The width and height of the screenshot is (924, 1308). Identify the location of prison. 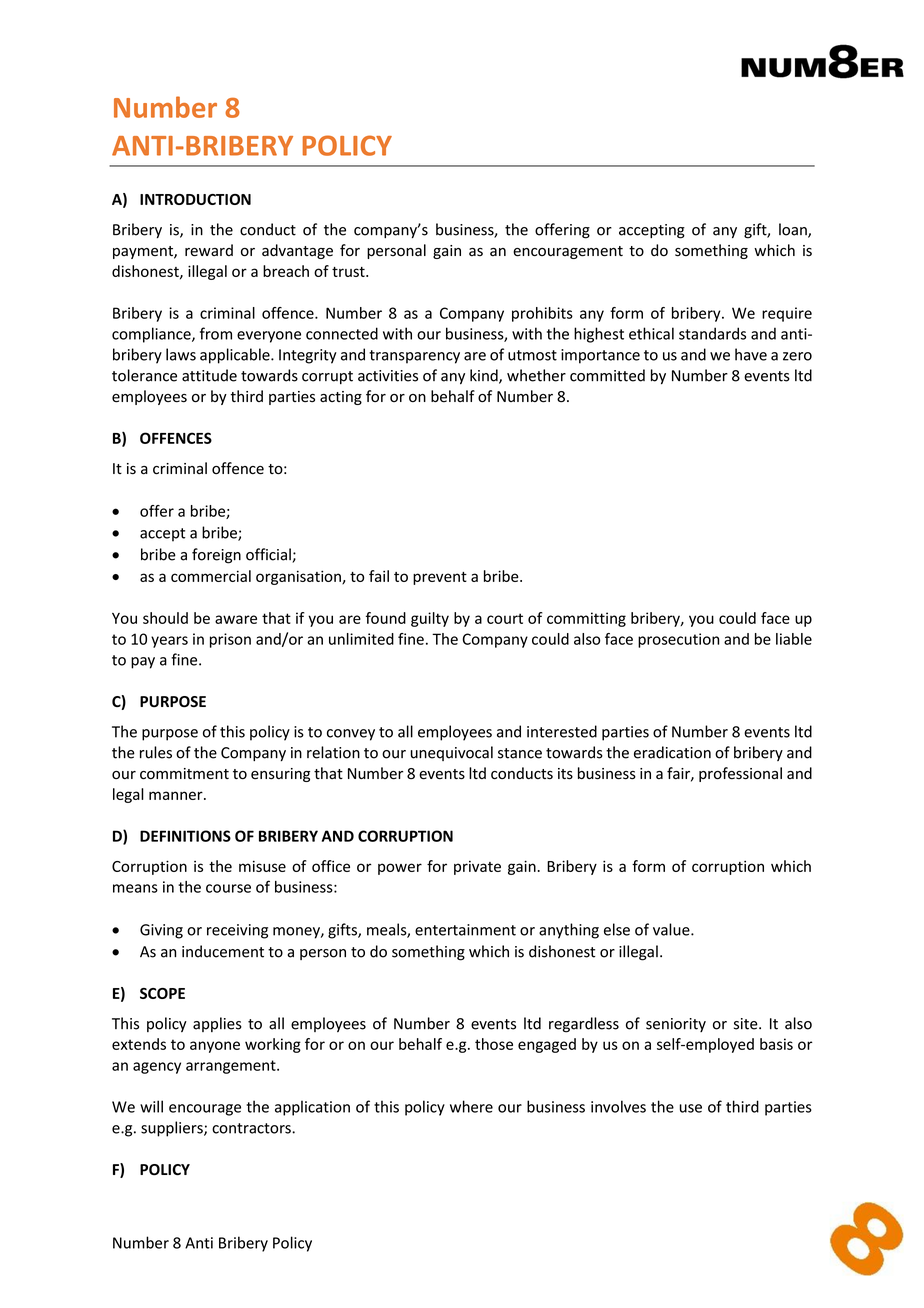
(230, 640).
